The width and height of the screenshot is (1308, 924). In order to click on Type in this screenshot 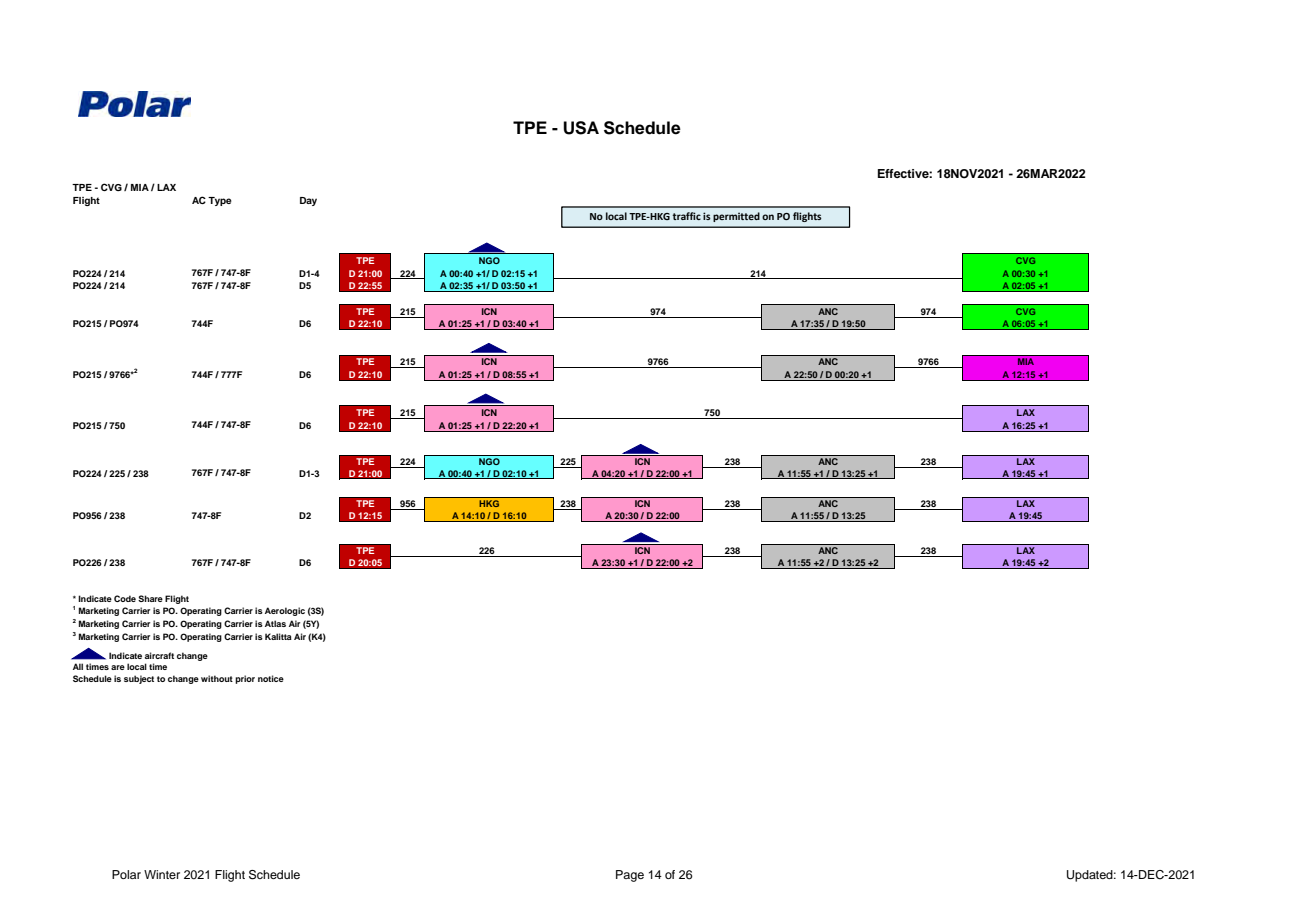, I will do `click(220, 201)`.
